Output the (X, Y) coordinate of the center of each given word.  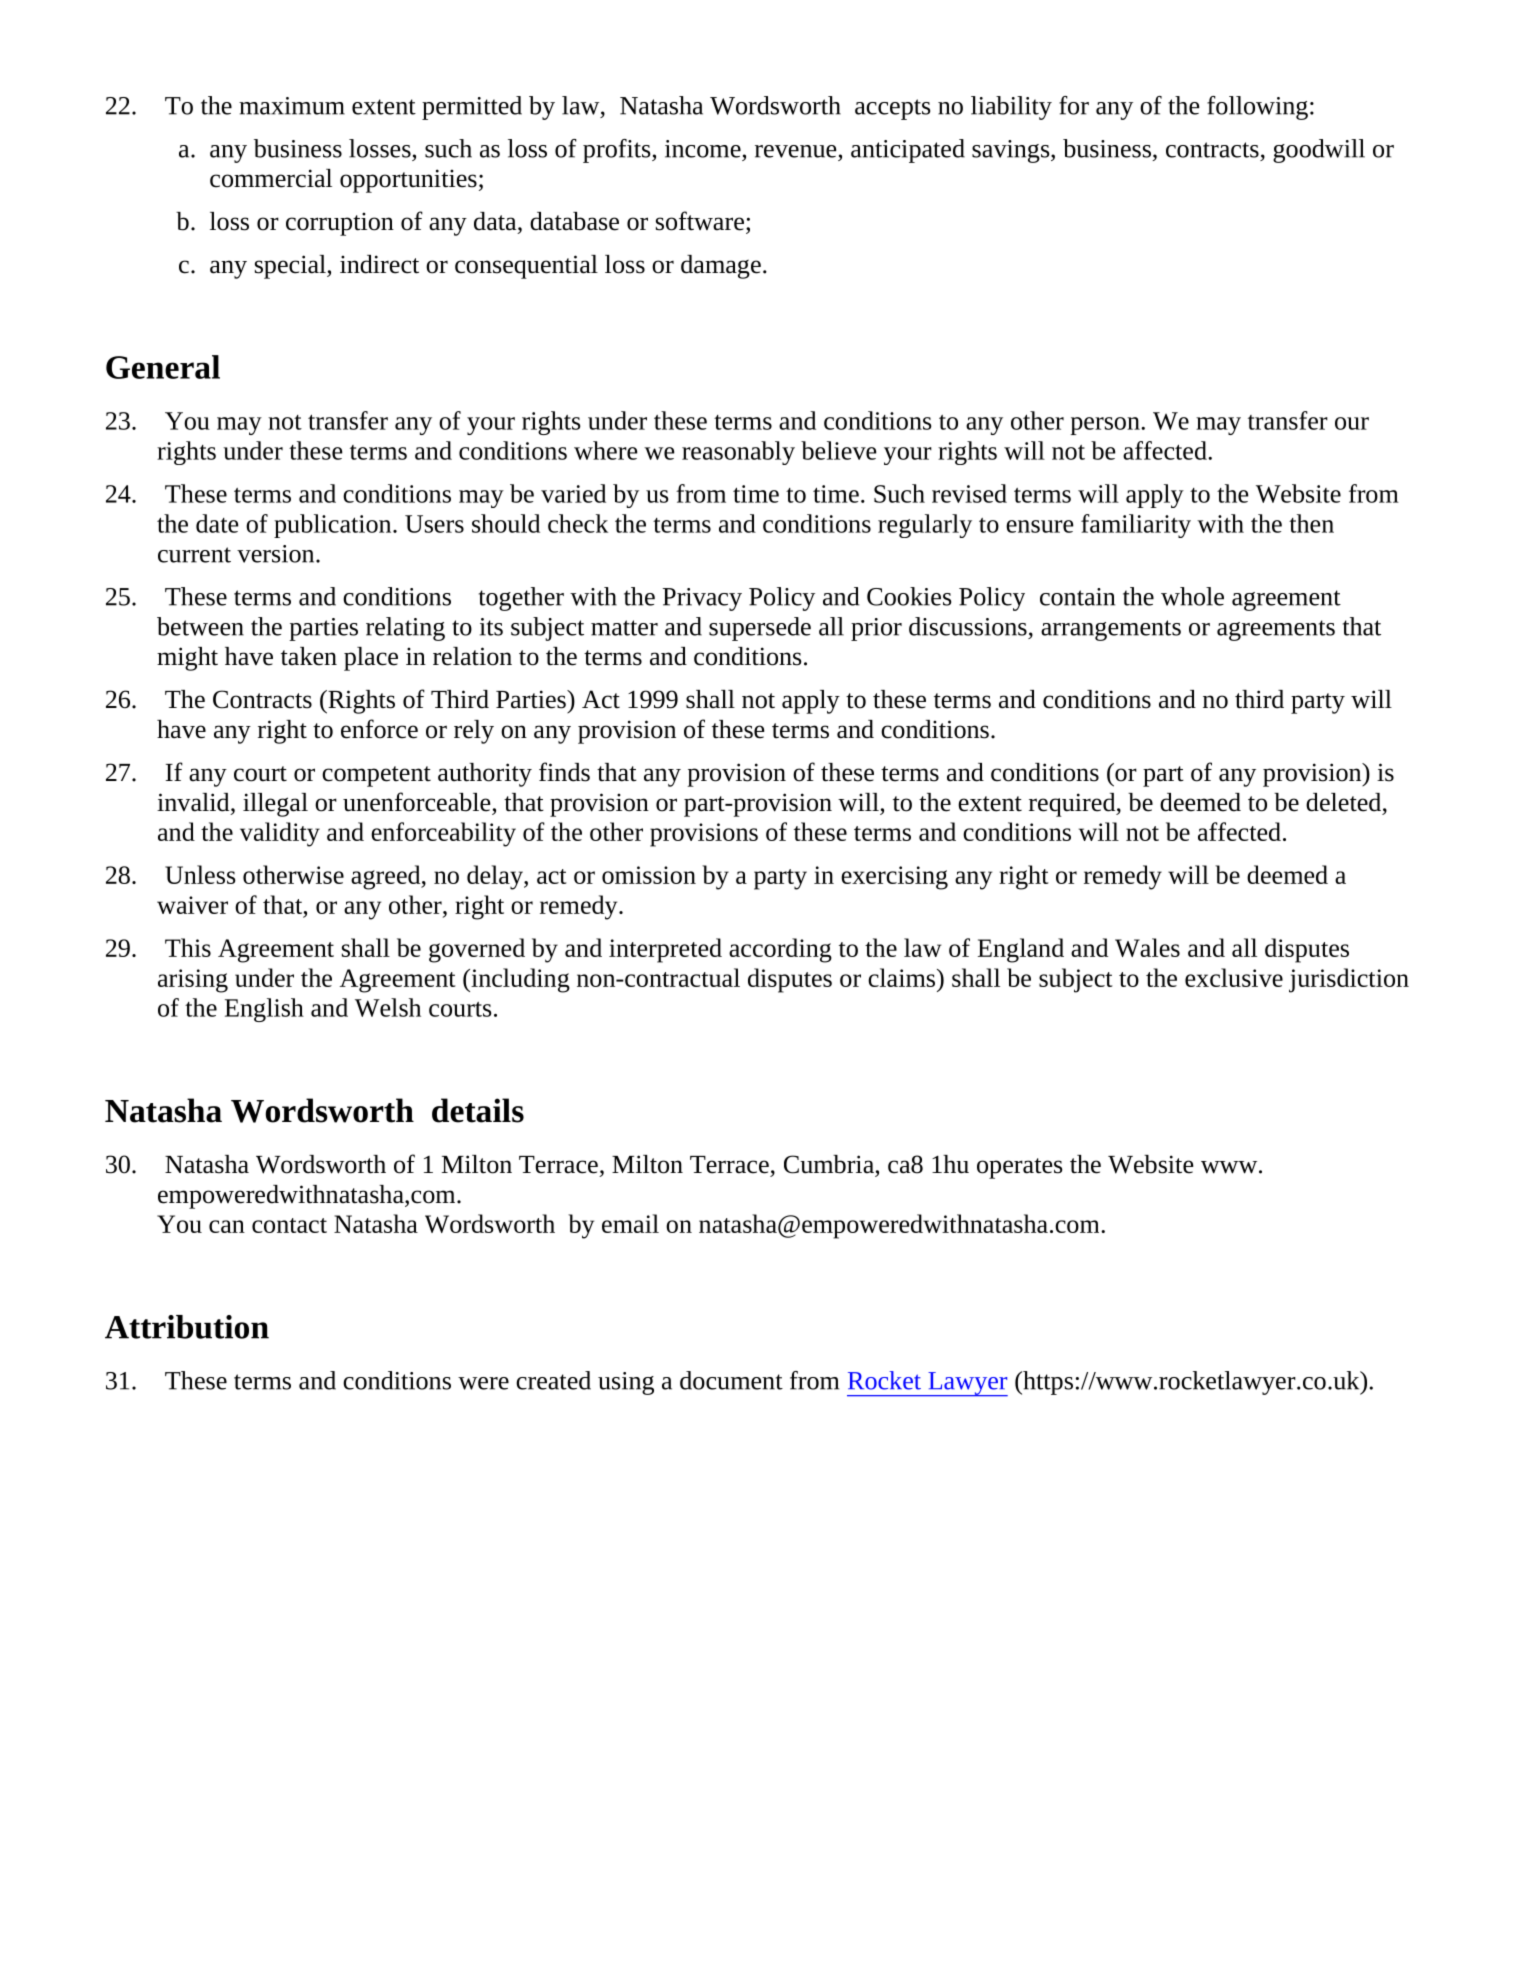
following (1257, 108)
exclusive (1234, 977)
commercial (271, 178)
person (1106, 426)
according (780, 950)
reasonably (738, 453)
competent (376, 776)
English (264, 1010)
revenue (796, 151)
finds (564, 772)
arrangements (1111, 630)
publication (334, 526)
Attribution (187, 1327)
